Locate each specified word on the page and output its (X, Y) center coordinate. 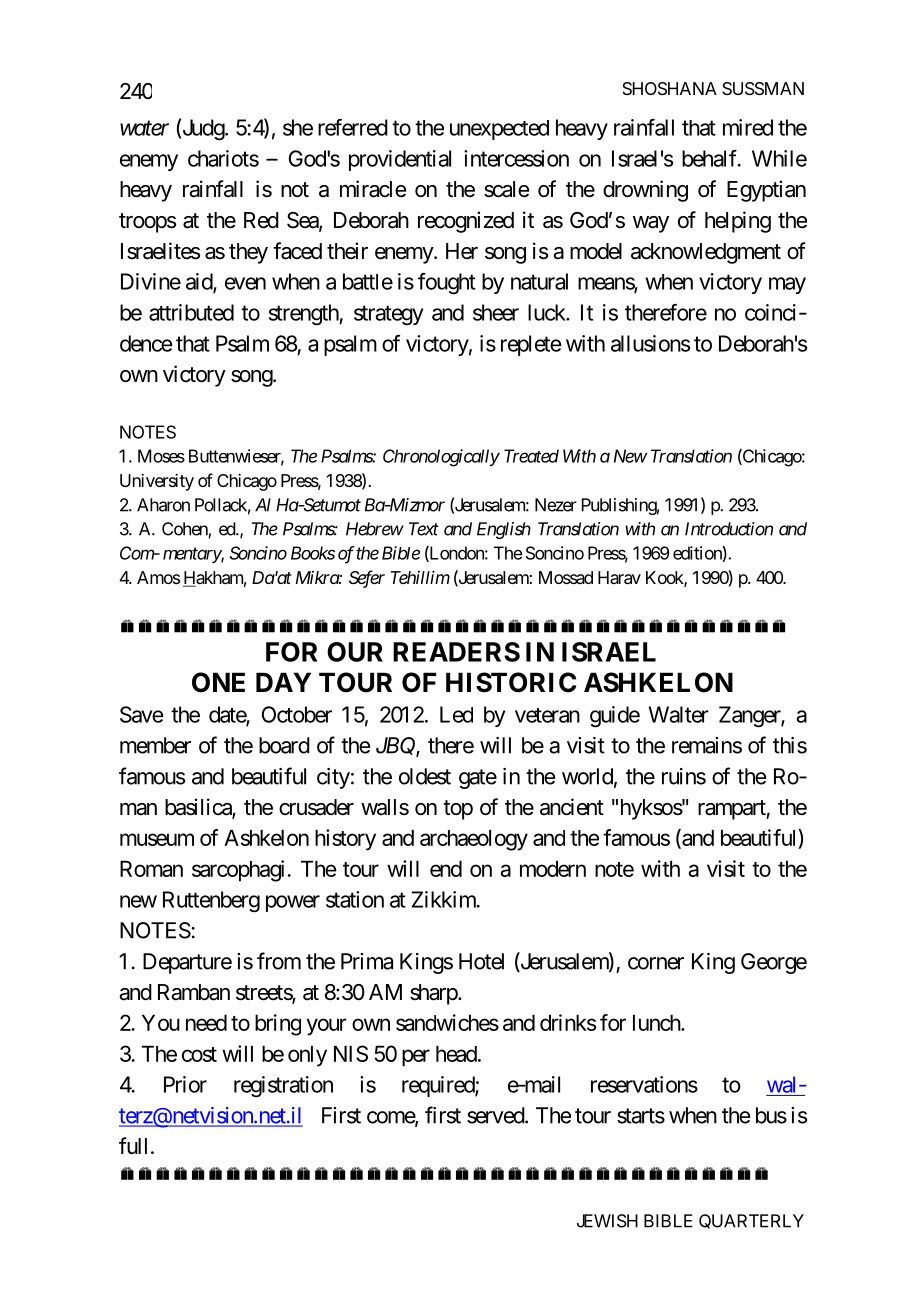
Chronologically (441, 458)
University (157, 482)
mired (748, 127)
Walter (679, 714)
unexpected (499, 130)
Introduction (729, 529)
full (133, 1145)
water (144, 128)
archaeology (474, 840)
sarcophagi (238, 871)
